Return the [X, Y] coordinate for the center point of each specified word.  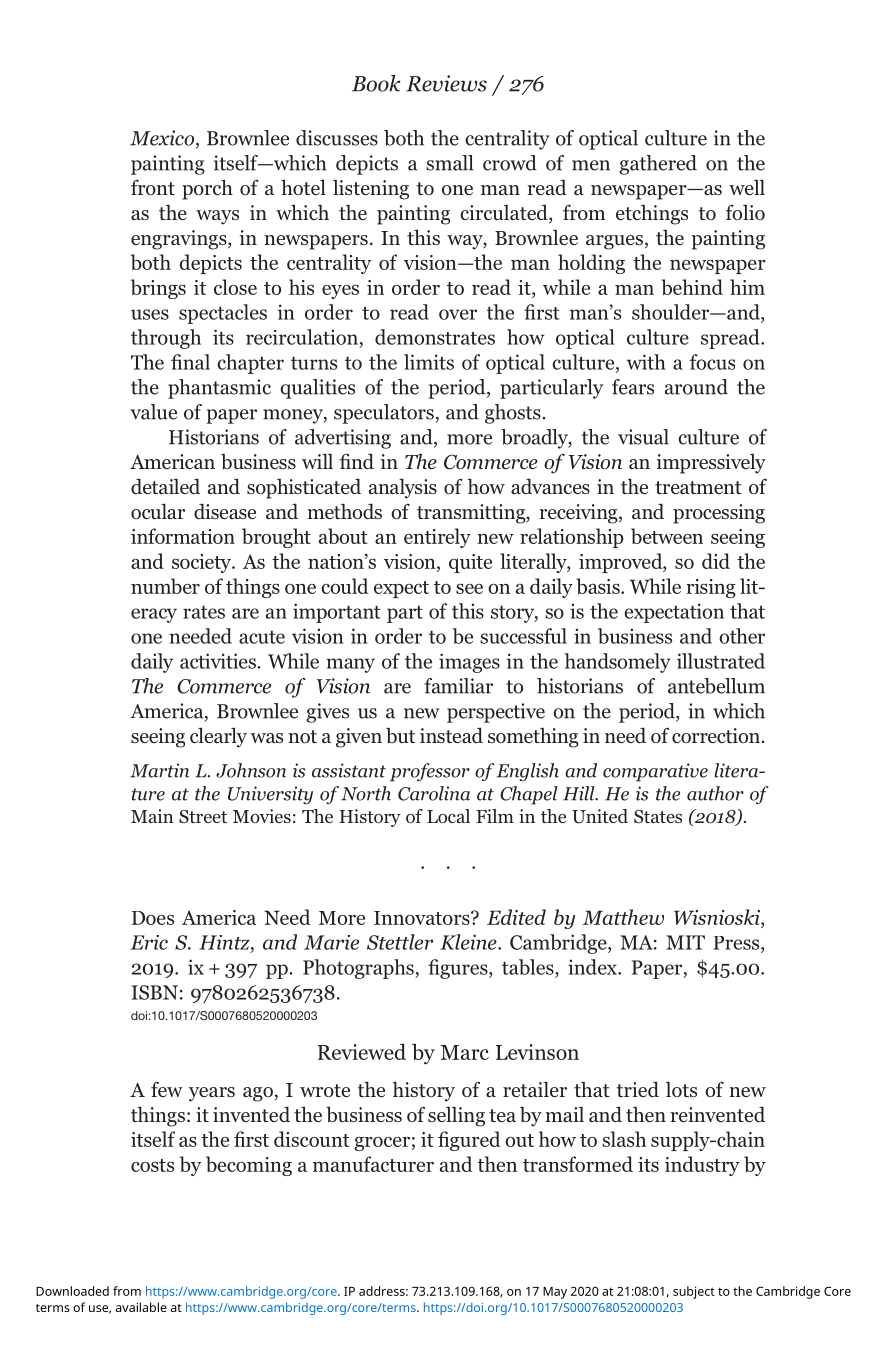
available [141, 1307]
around [696, 387]
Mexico [163, 139]
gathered [658, 165]
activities [219, 661]
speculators [385, 414]
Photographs [359, 969]
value [154, 412]
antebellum [716, 686]
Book [376, 83]
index [593, 967]
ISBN [154, 992]
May [555, 1293]
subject [694, 1292]
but [400, 736]
